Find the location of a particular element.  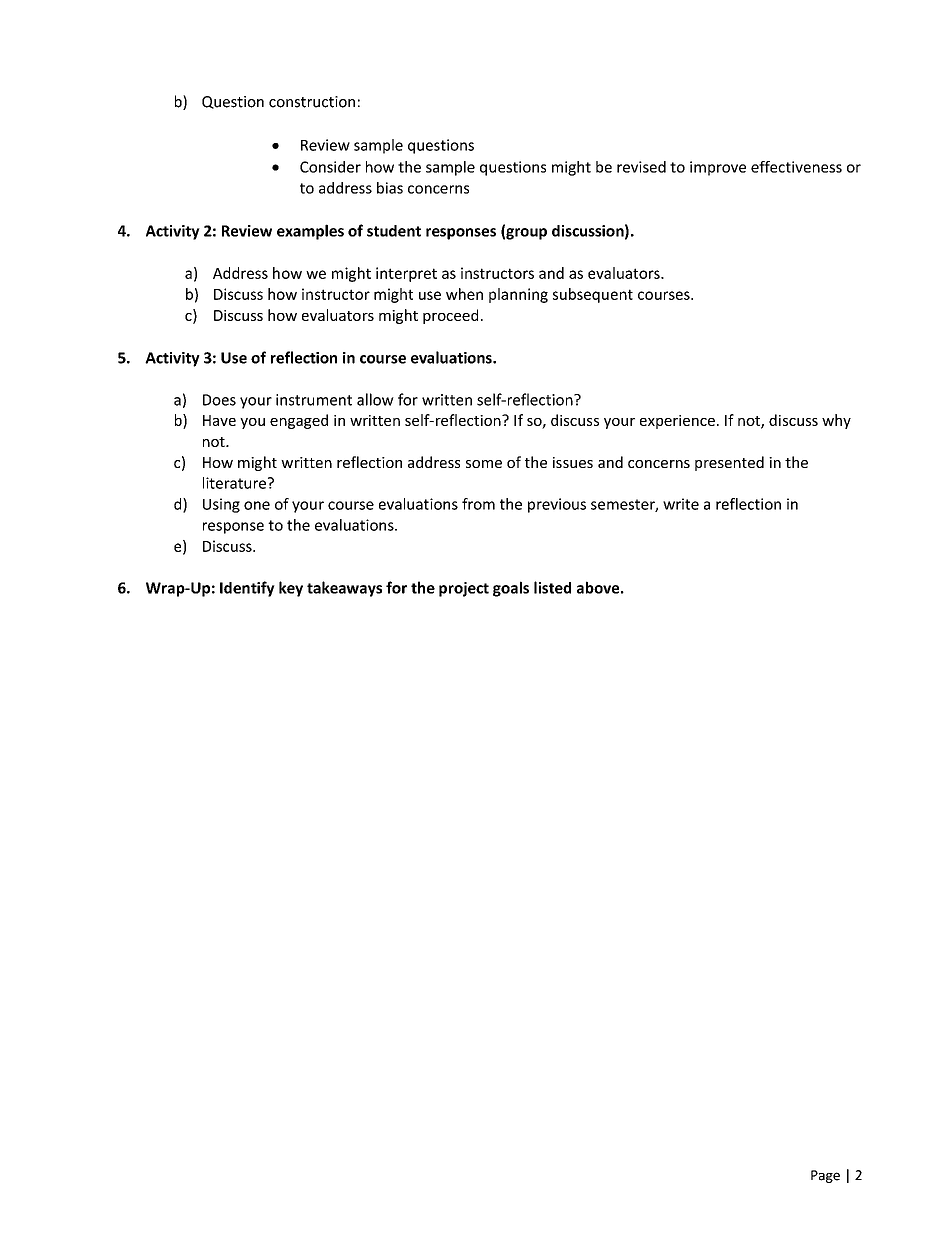

revised is located at coordinates (641, 167).
